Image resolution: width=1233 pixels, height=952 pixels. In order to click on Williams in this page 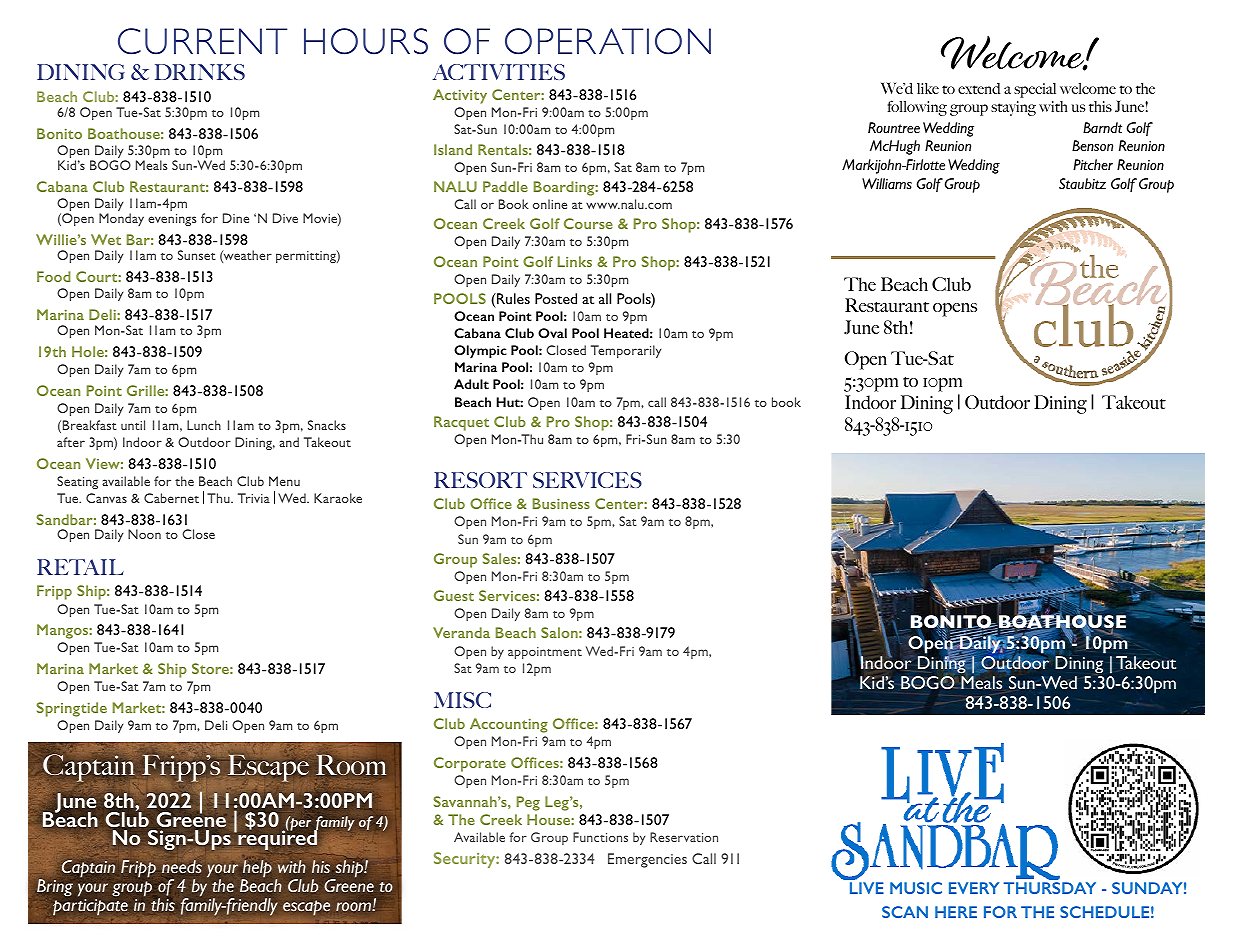, I will do `click(887, 183)`.
